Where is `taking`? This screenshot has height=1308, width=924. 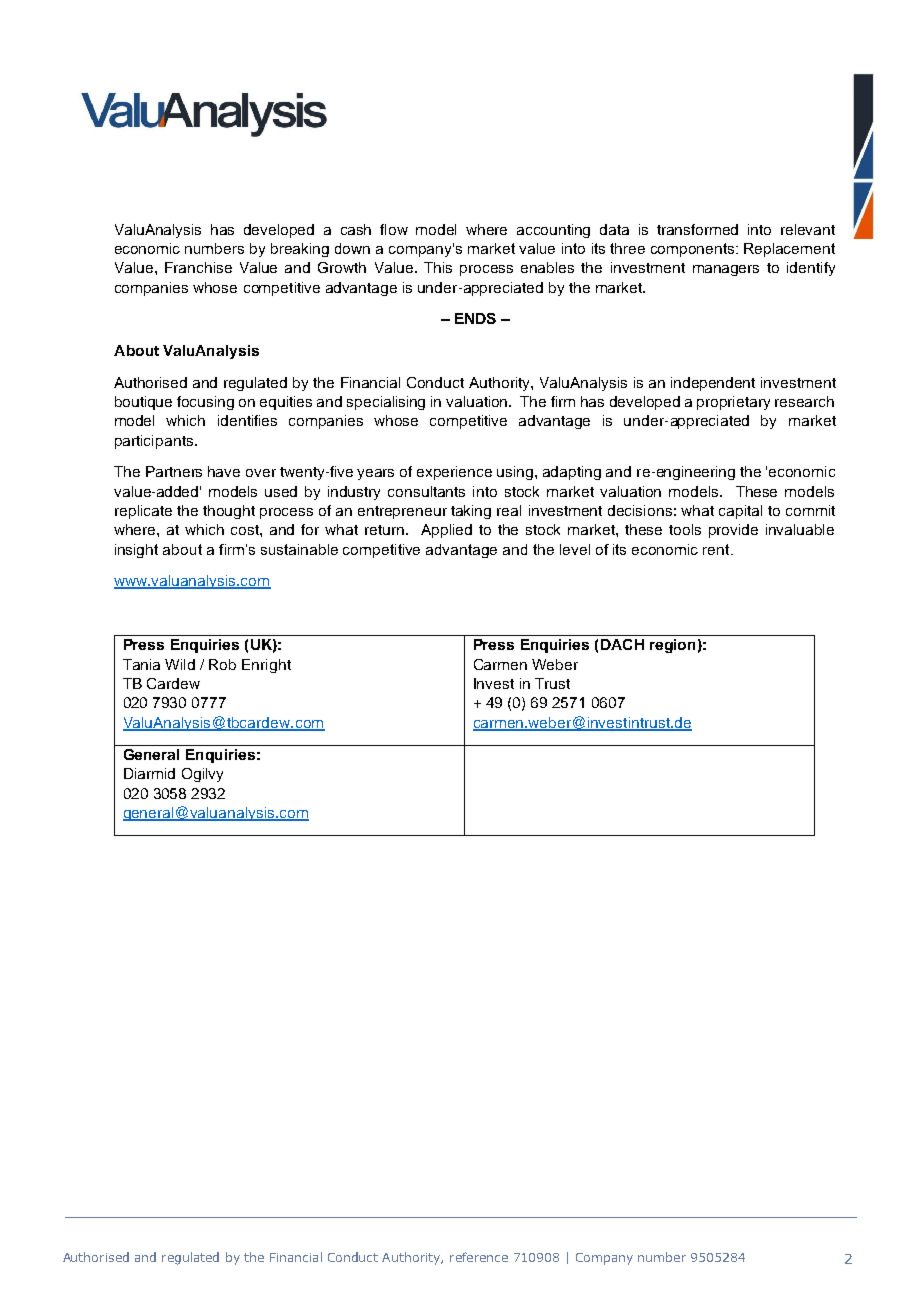 taking is located at coordinates (471, 512).
